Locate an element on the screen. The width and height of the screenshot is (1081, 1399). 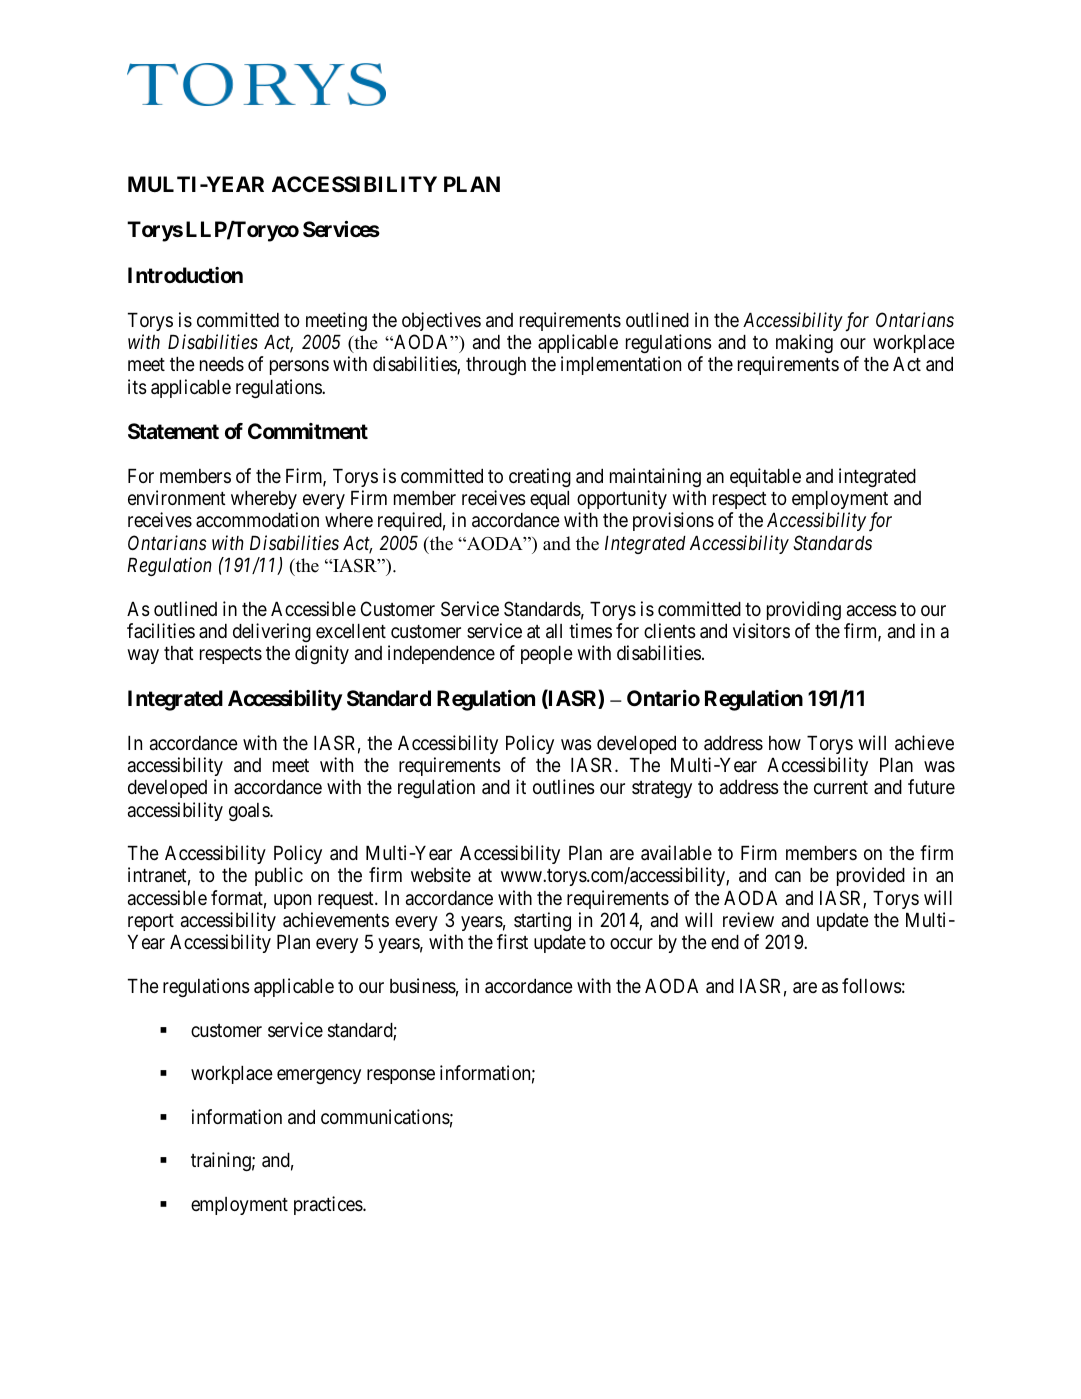
practices is located at coordinates (329, 1205).
